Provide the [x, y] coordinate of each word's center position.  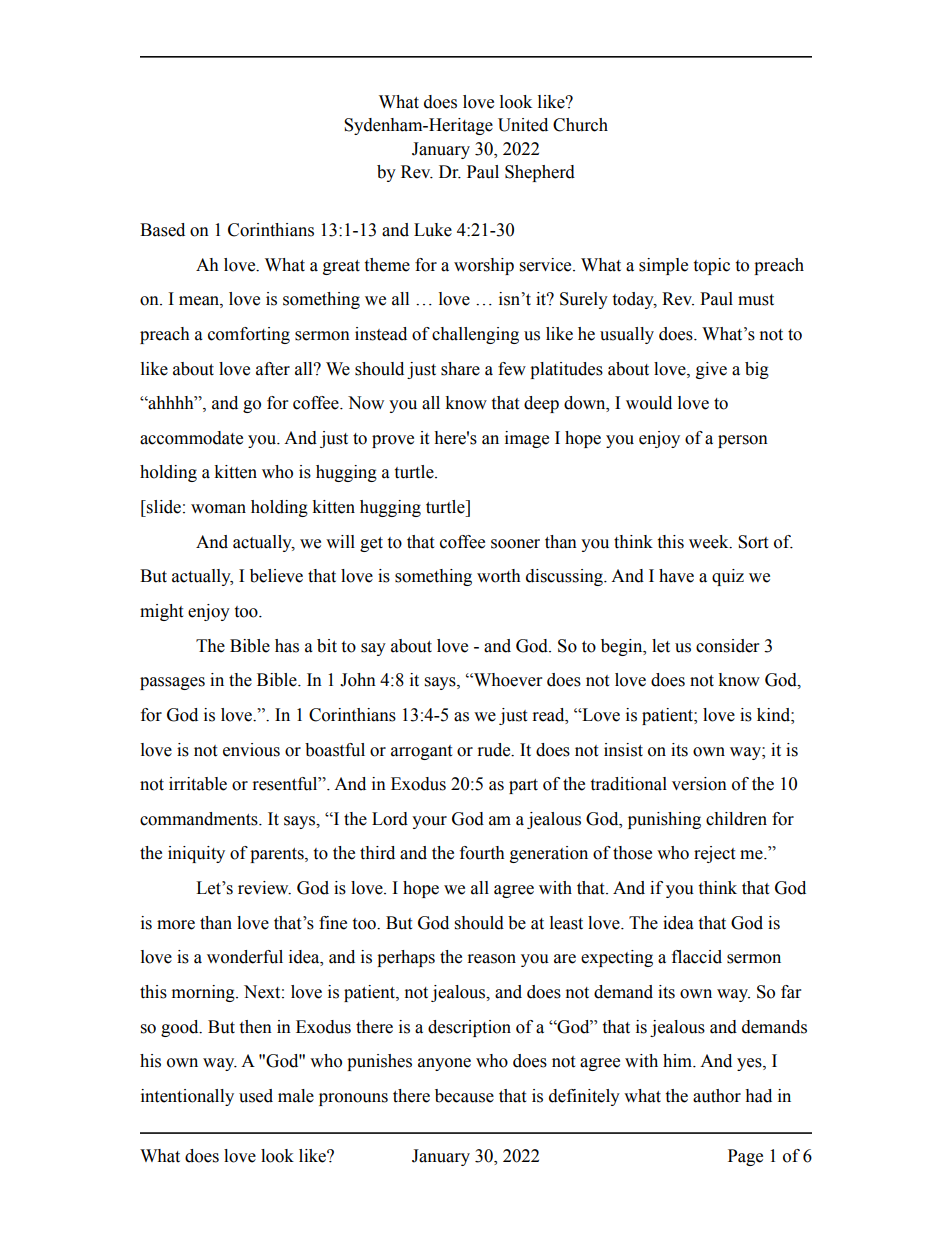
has [287, 646]
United [523, 125]
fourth [482, 853]
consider [727, 646]
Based [162, 230]
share [460, 369]
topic [711, 266]
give [711, 370]
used [256, 1096]
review [264, 888]
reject [714, 854]
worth [499, 576]
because [464, 1096]
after [273, 369]
